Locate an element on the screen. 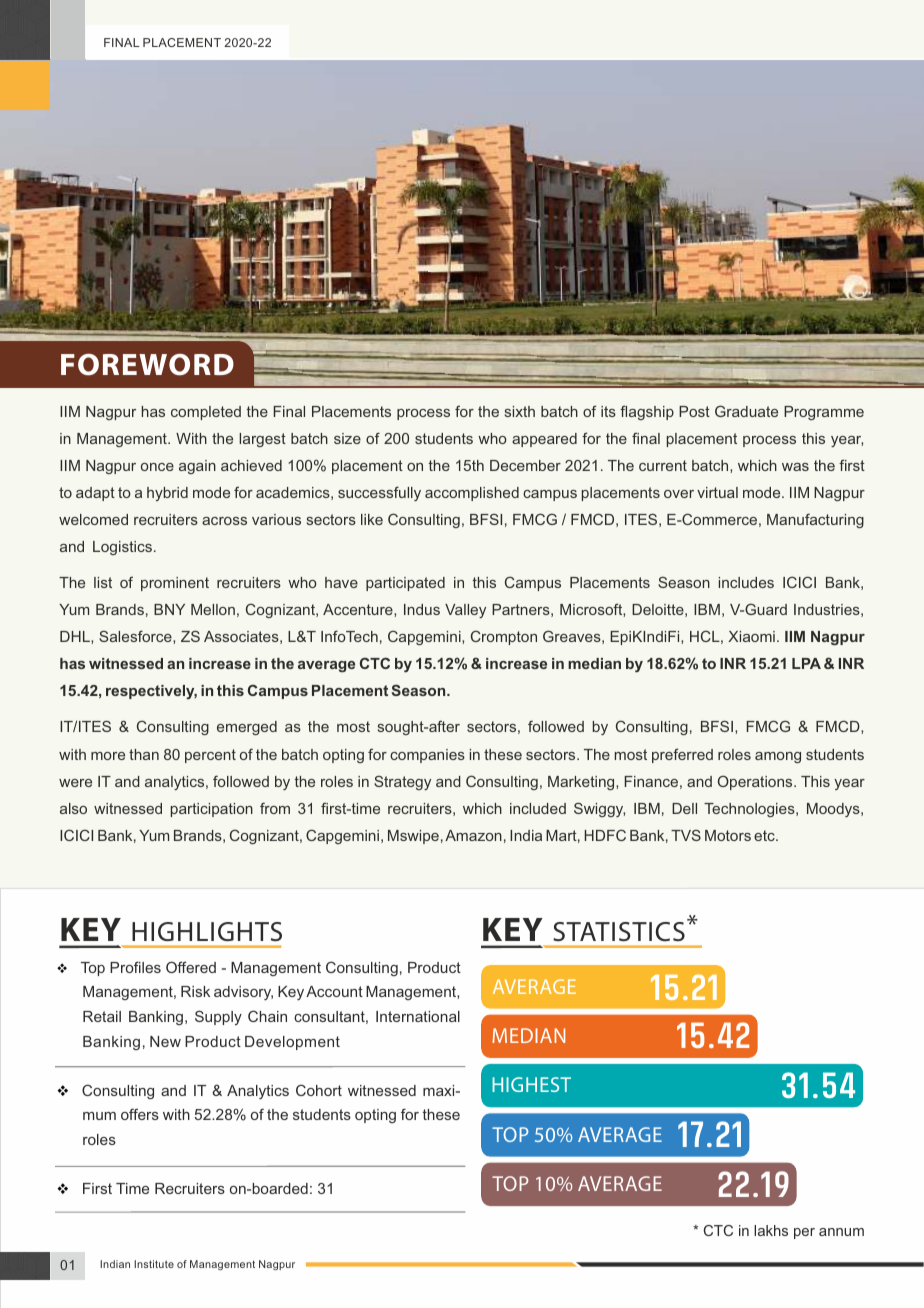  sixth is located at coordinates (520, 411).
